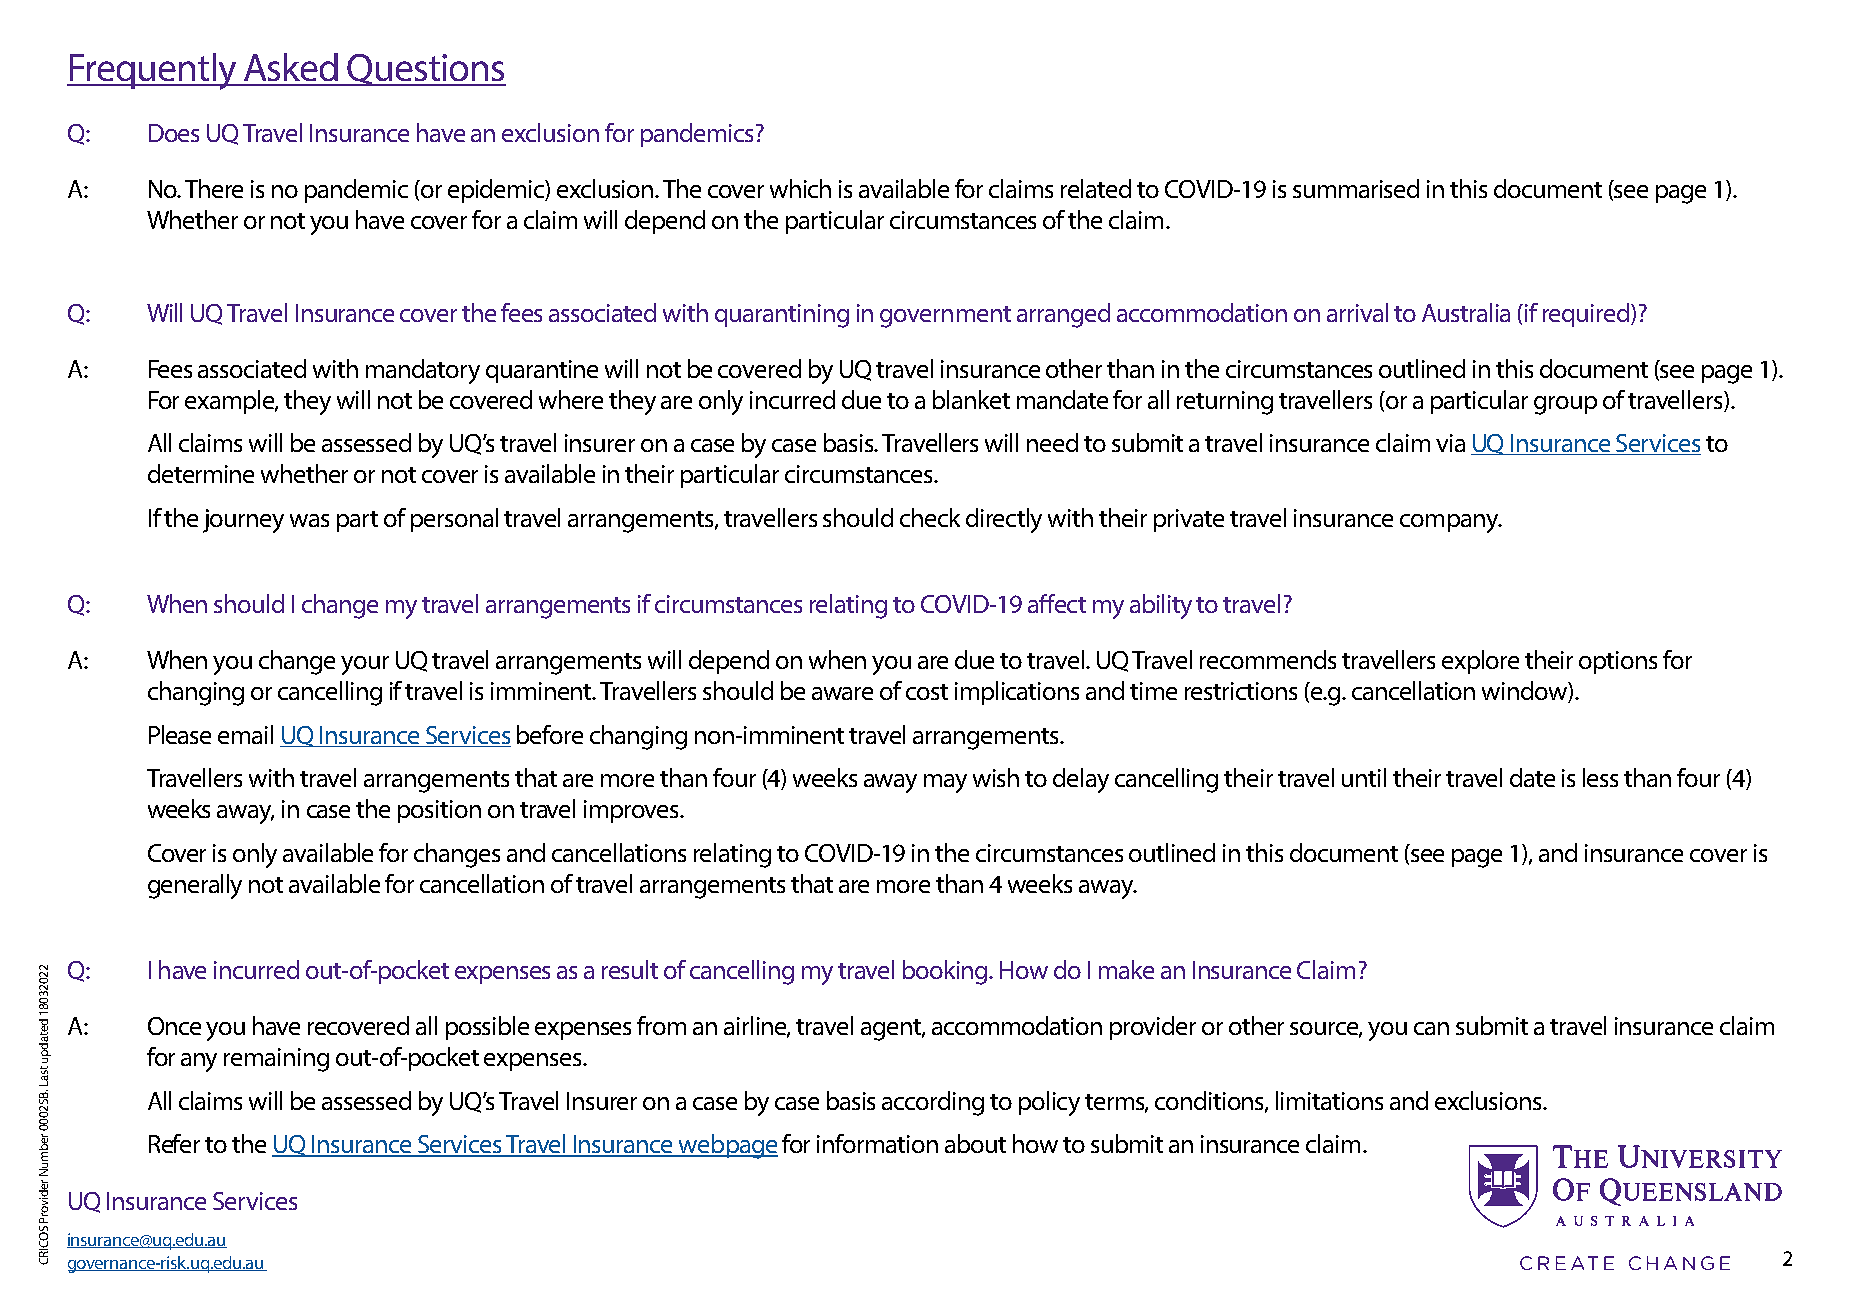  I want to click on which, so click(800, 188).
